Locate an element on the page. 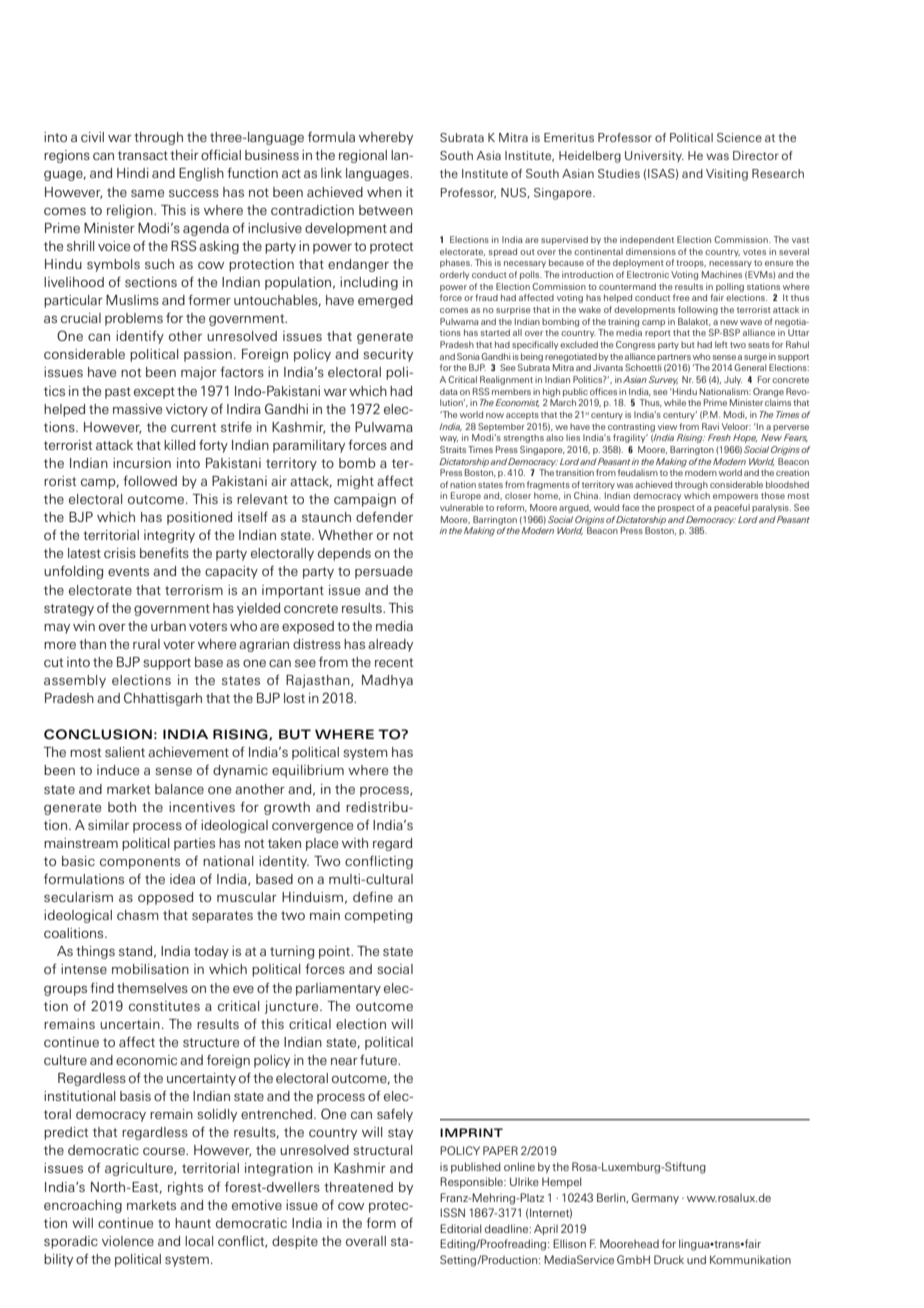 The width and height of the page is (924, 1308). Chhattisgarh is located at coordinates (163, 699).
